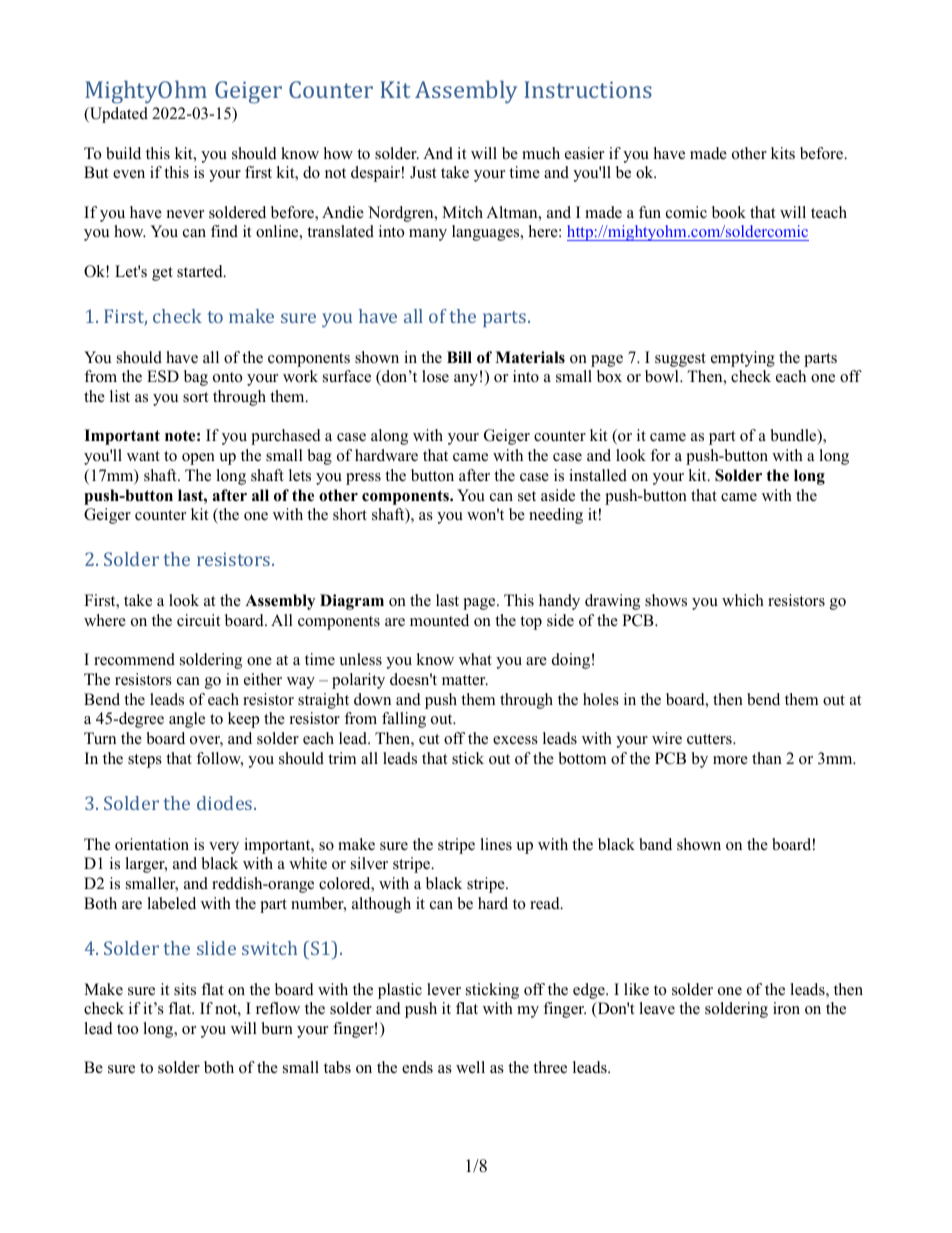 The height and width of the document is (1233, 952). What do you see at coordinates (152, 844) in the document?
I see `orientation` at bounding box center [152, 844].
